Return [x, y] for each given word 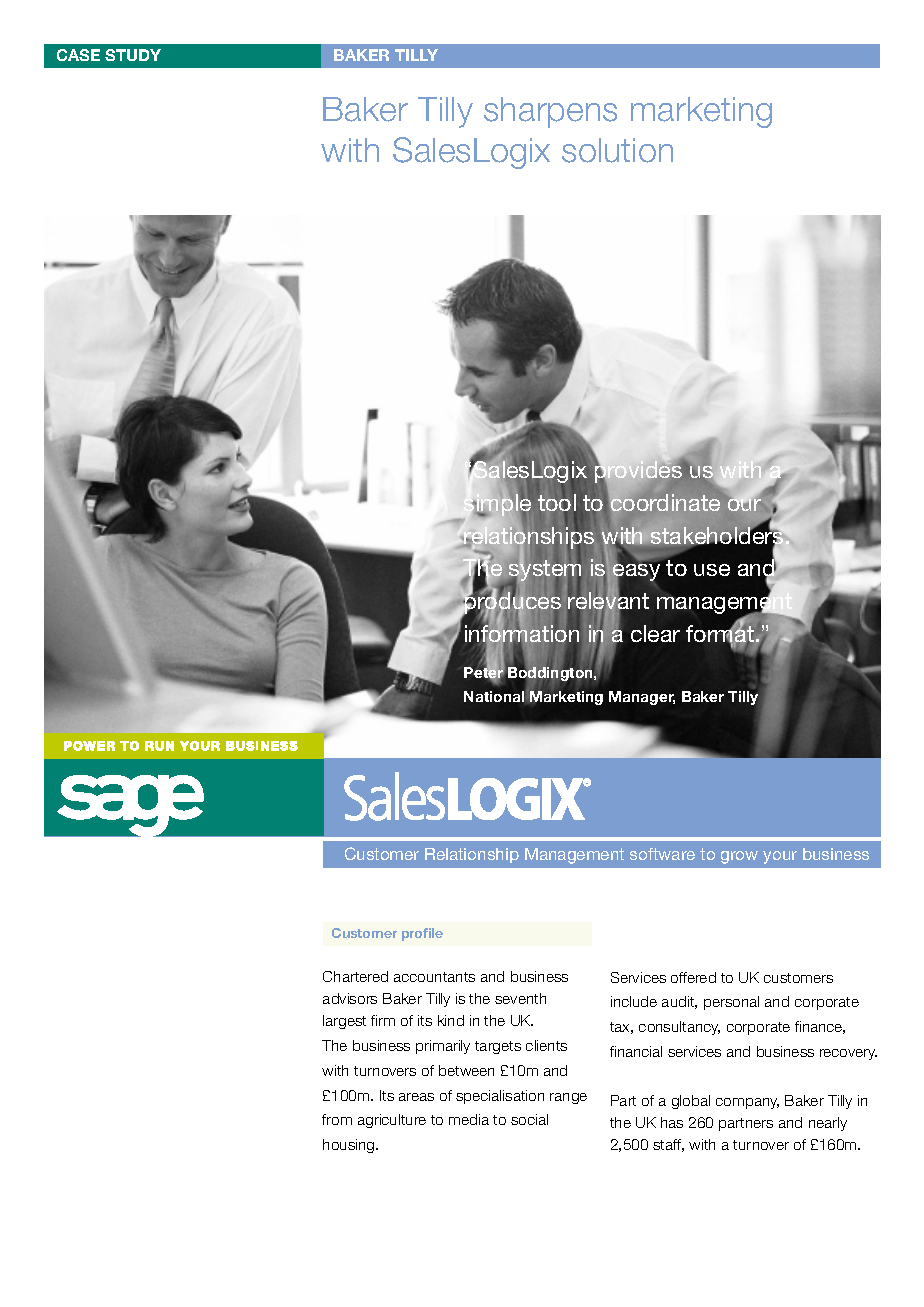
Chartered [355, 976]
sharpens [550, 112]
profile [422, 934]
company [747, 1103]
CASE [78, 55]
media [469, 1119]
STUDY [133, 55]
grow [739, 857]
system [545, 571]
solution [617, 150]
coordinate [665, 502]
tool [557, 502]
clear [655, 633]
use [712, 570]
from [337, 1119]
